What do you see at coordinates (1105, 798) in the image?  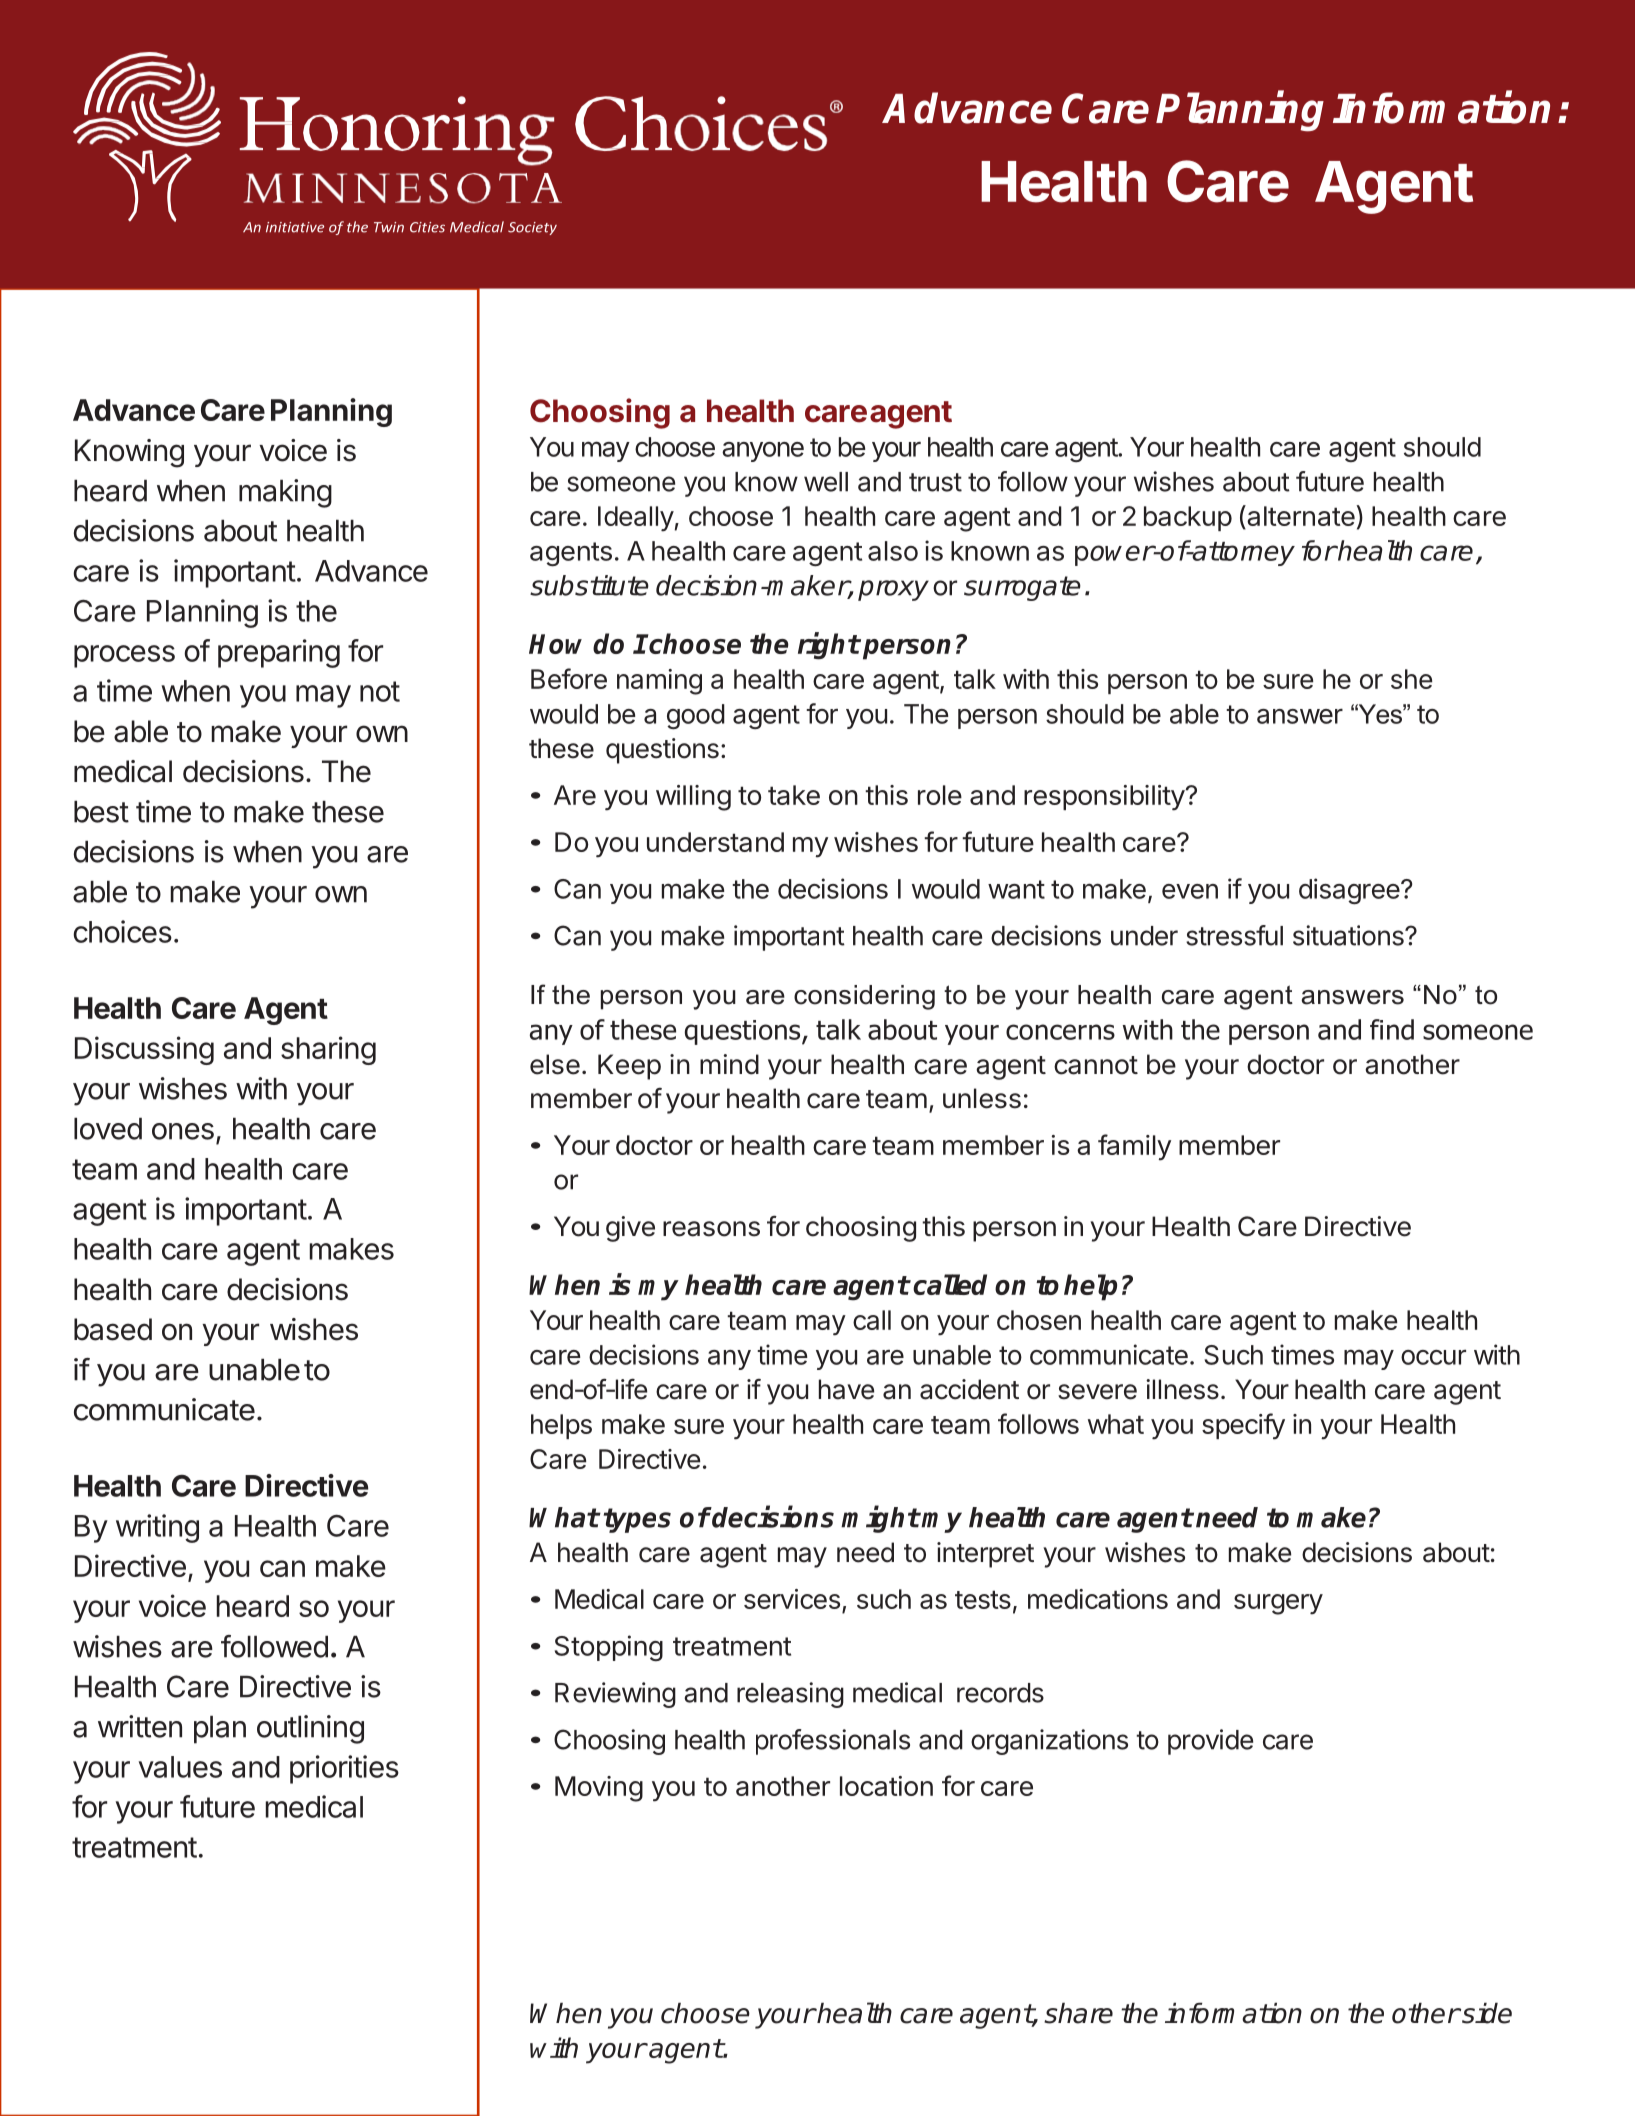 I see `responsibility` at bounding box center [1105, 798].
